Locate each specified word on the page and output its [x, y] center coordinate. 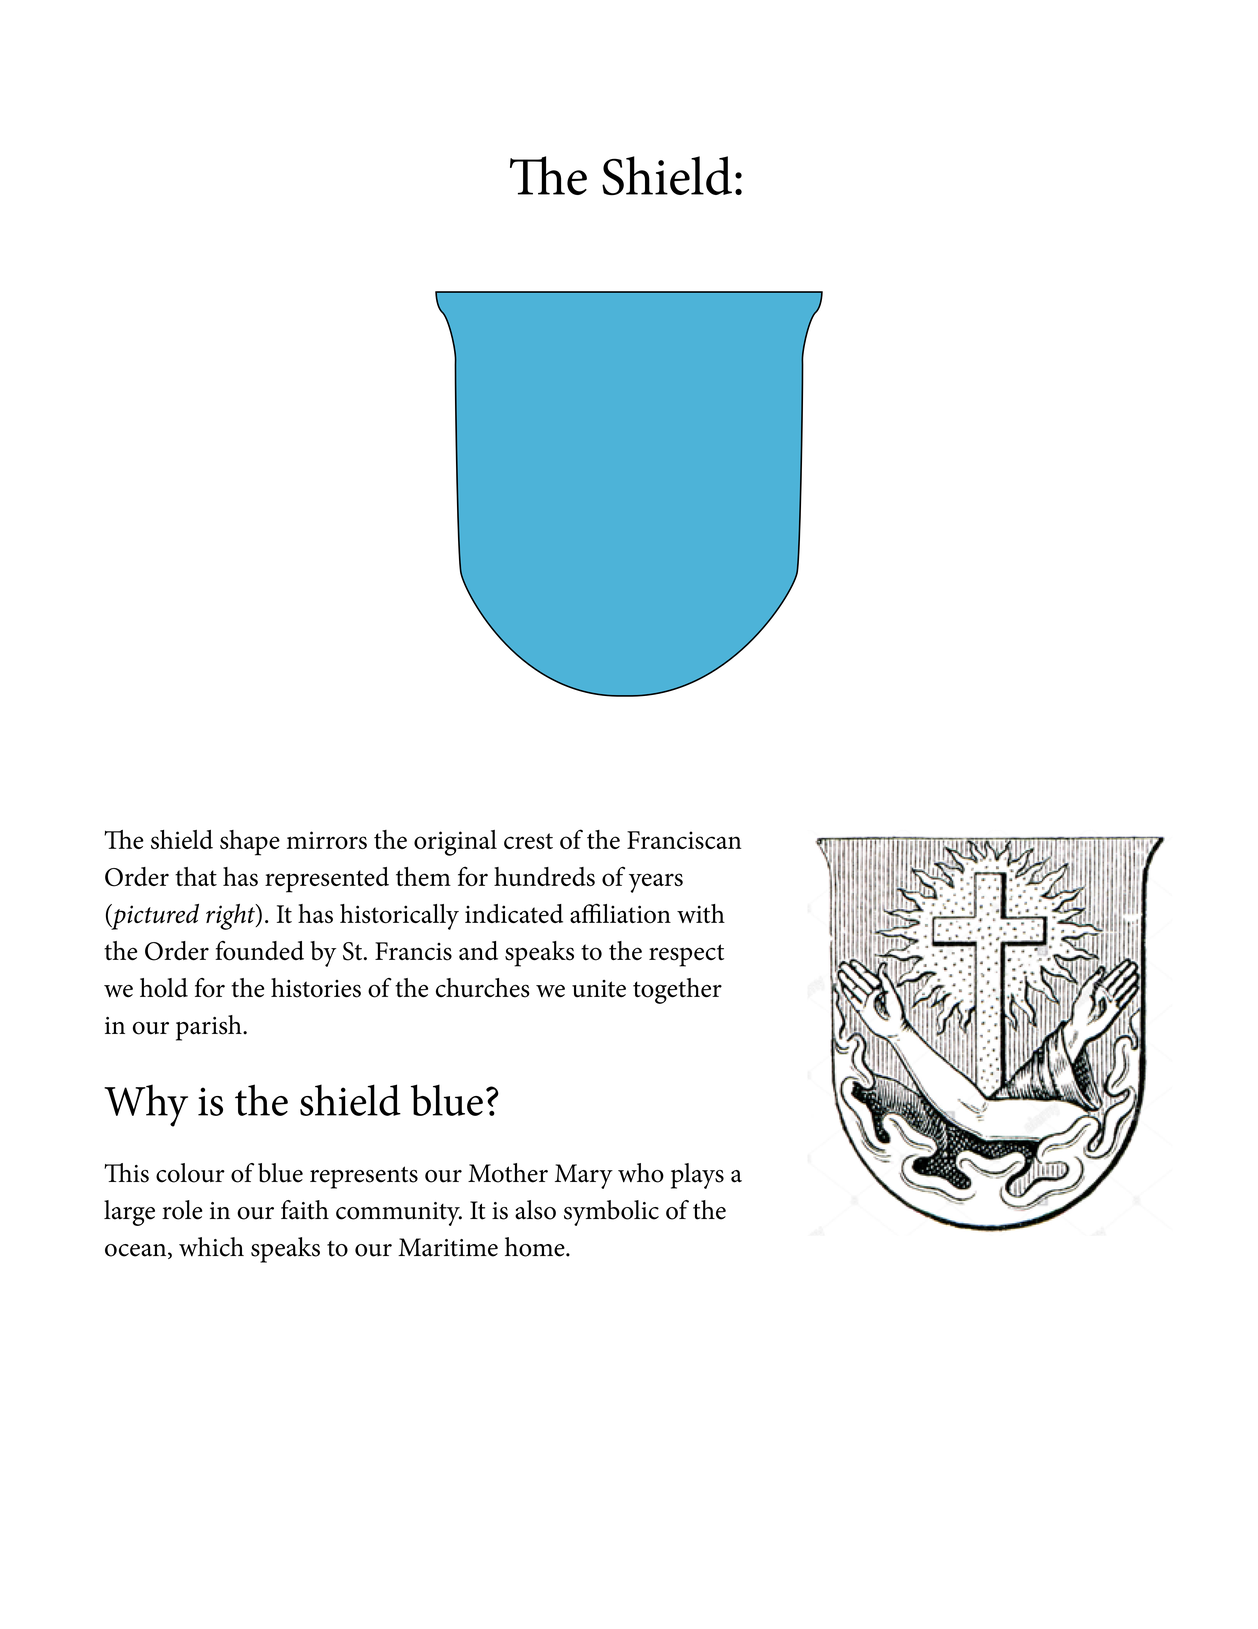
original [455, 843]
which [211, 1247]
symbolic [611, 1213]
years [656, 883]
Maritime [448, 1247]
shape [250, 843]
